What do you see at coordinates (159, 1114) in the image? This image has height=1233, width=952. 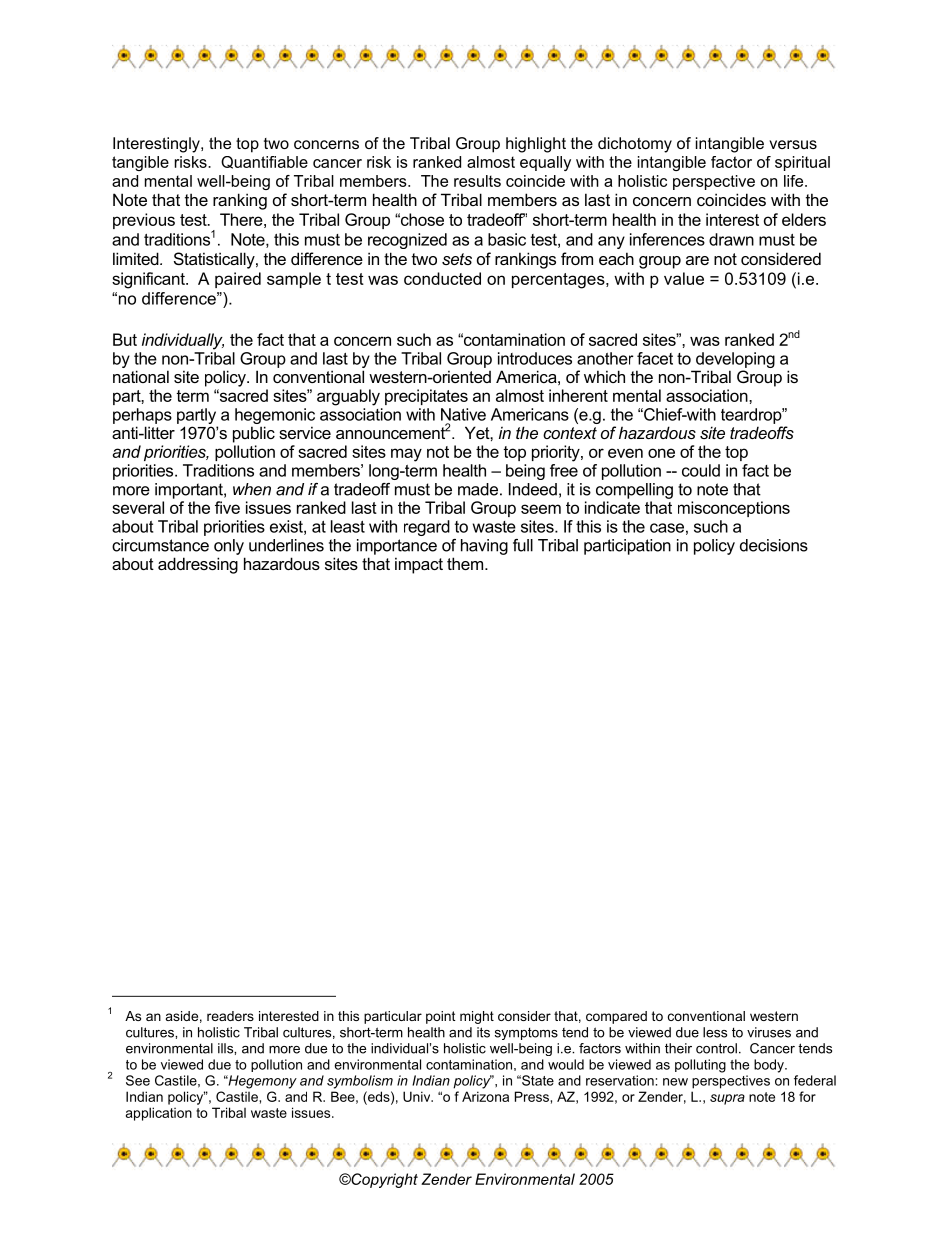 I see `application` at bounding box center [159, 1114].
